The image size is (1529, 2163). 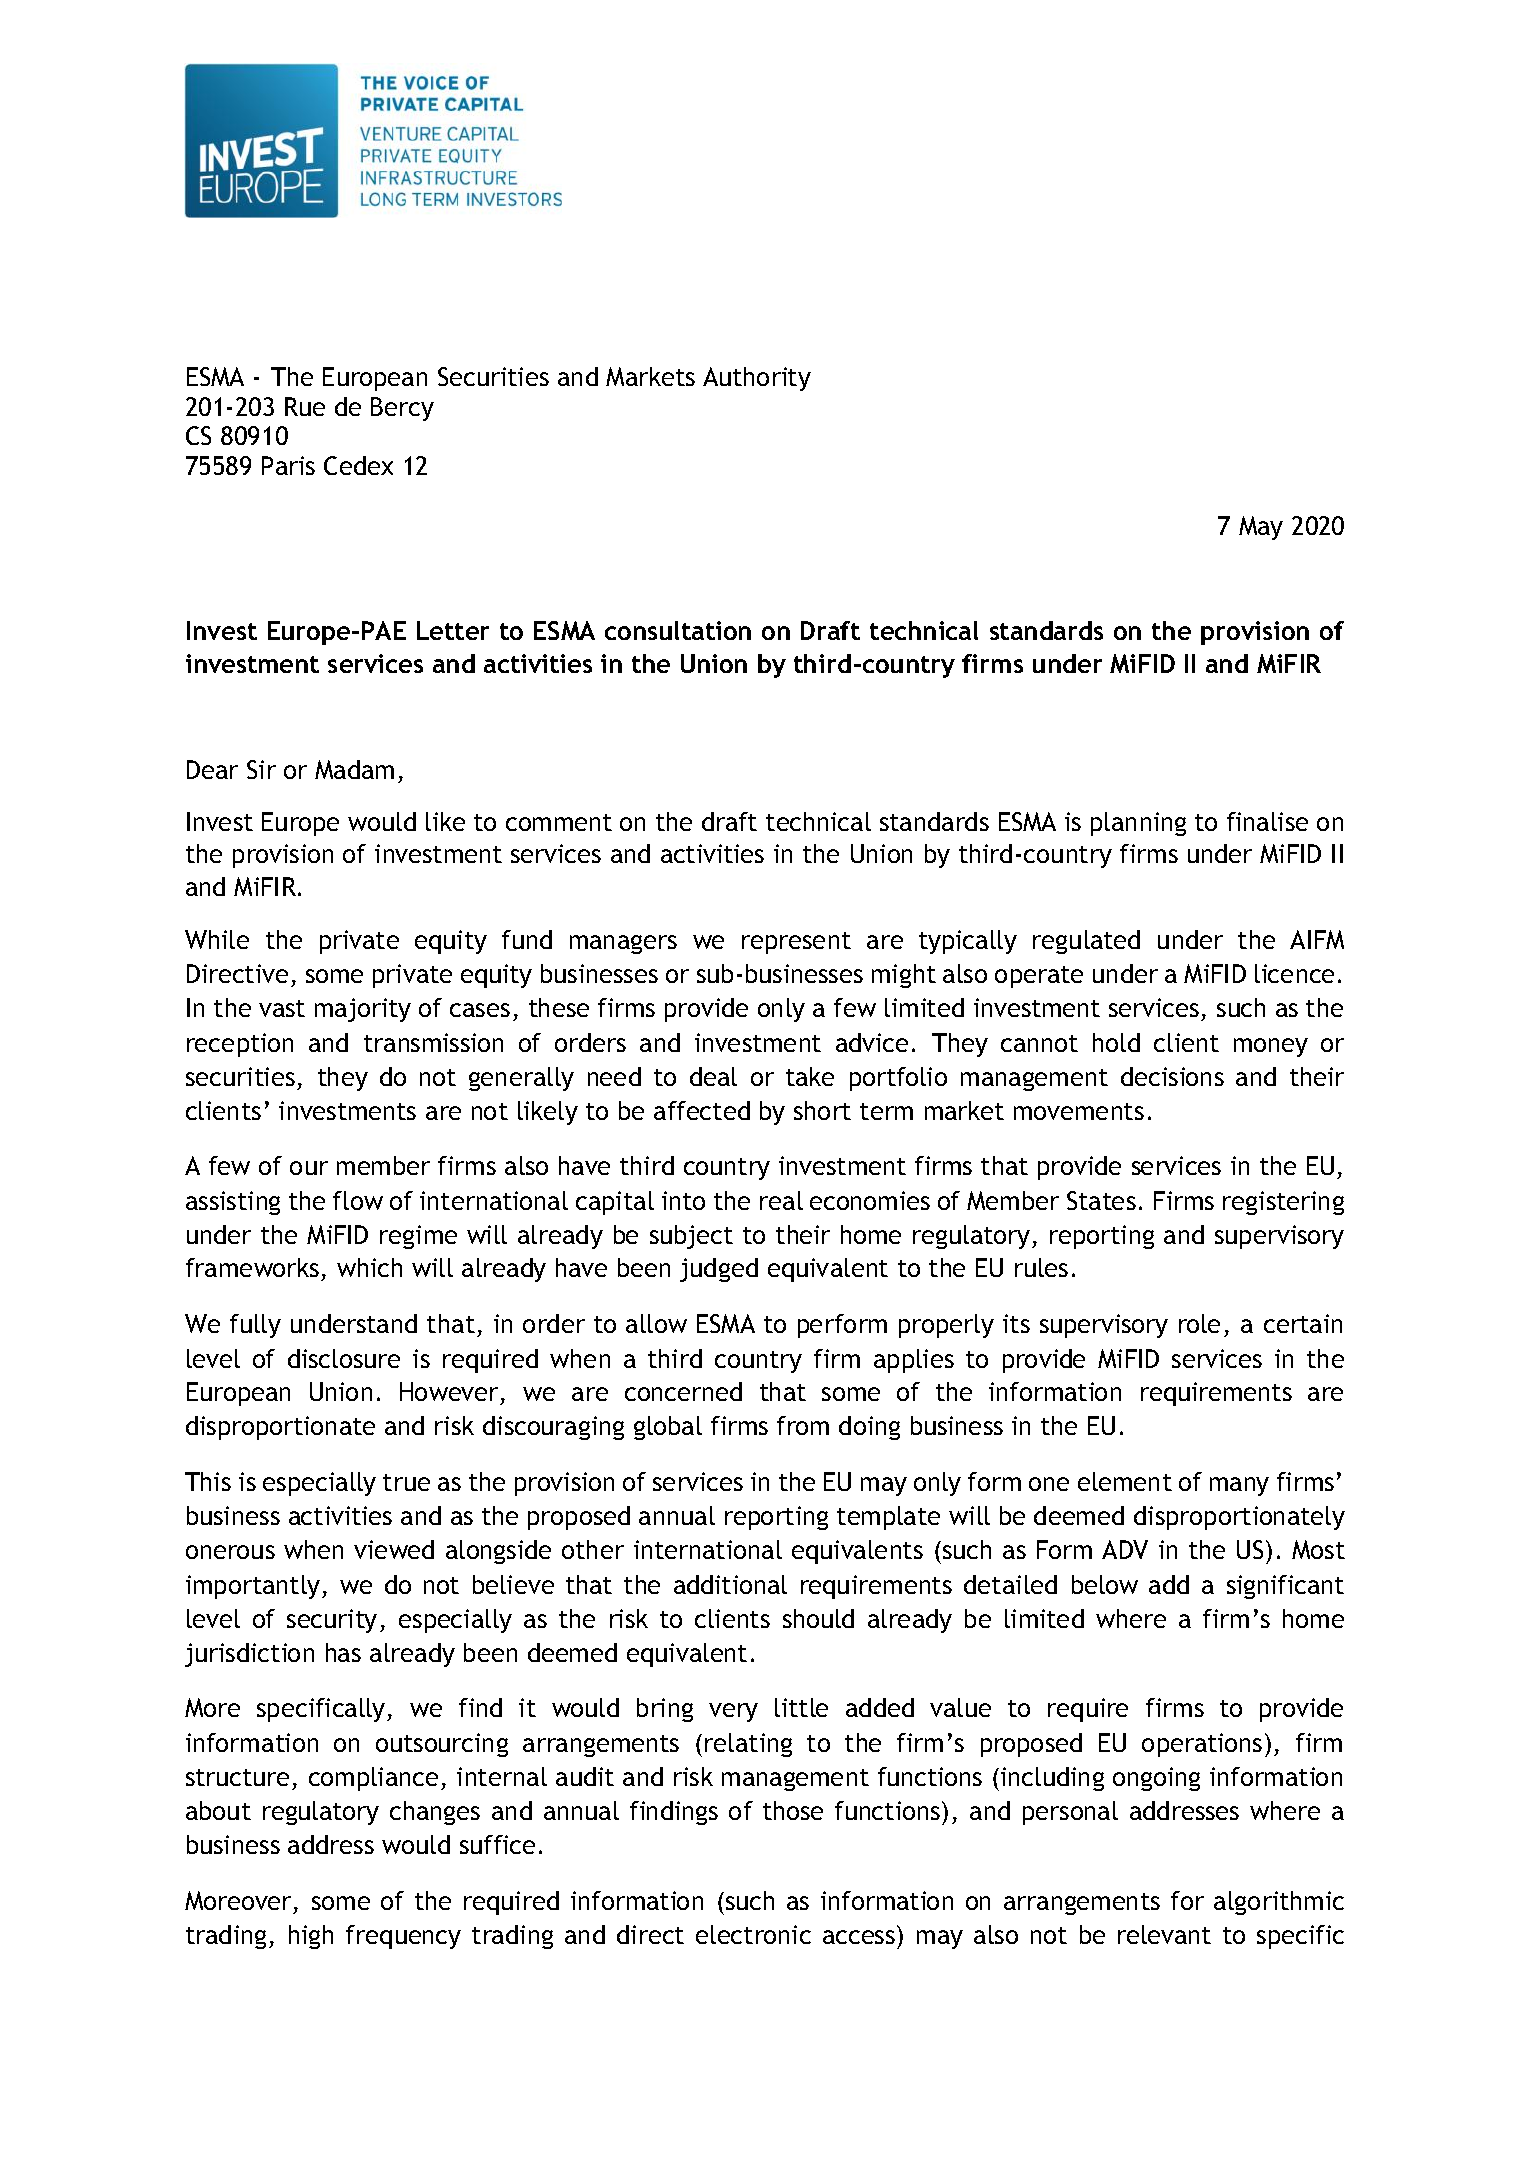 I want to click on flow, so click(x=358, y=1200).
